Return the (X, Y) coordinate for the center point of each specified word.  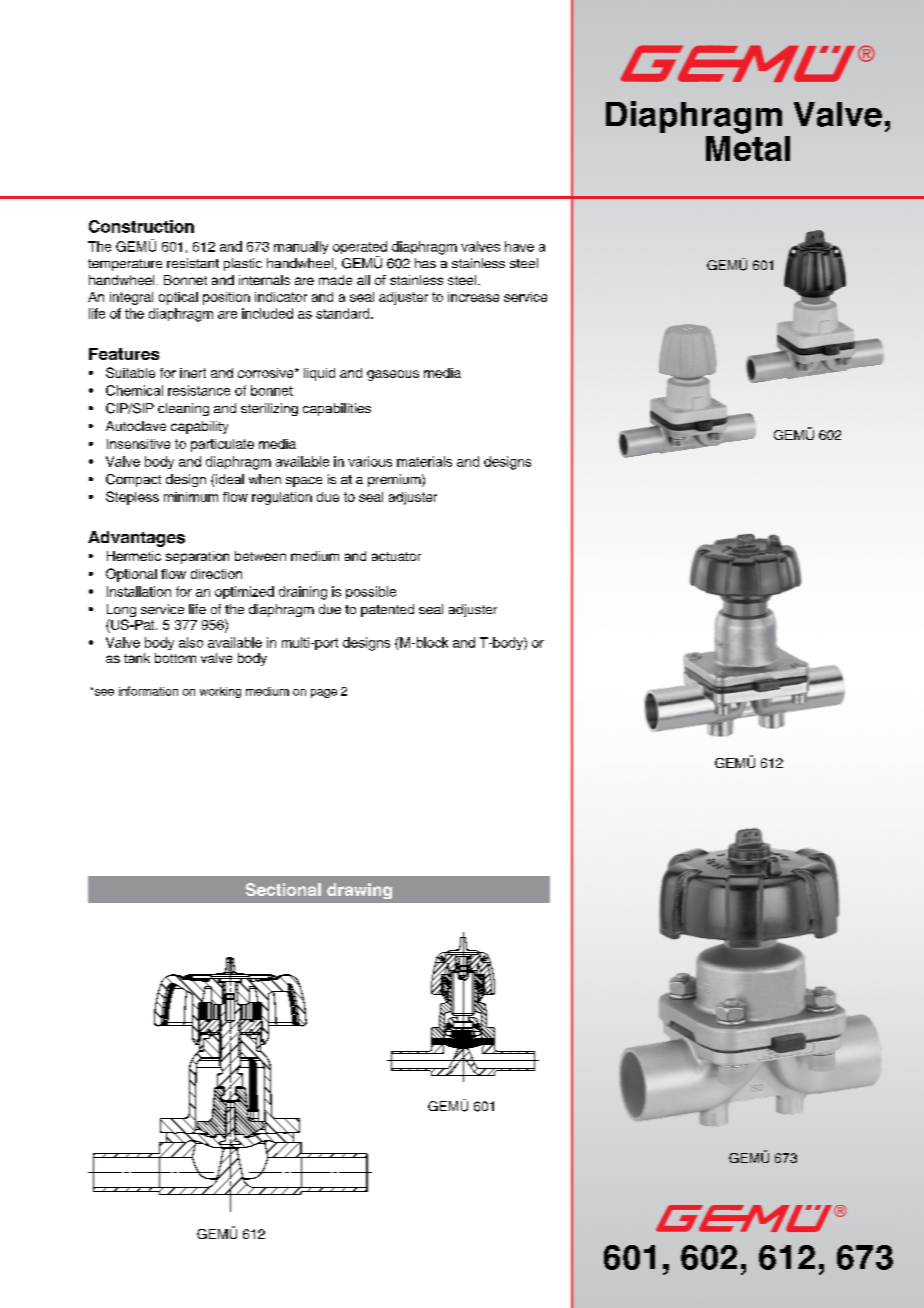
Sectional (283, 889)
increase (473, 297)
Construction (141, 226)
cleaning (183, 409)
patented (387, 610)
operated (360, 249)
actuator (396, 556)
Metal (748, 147)
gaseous (393, 375)
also (191, 642)
